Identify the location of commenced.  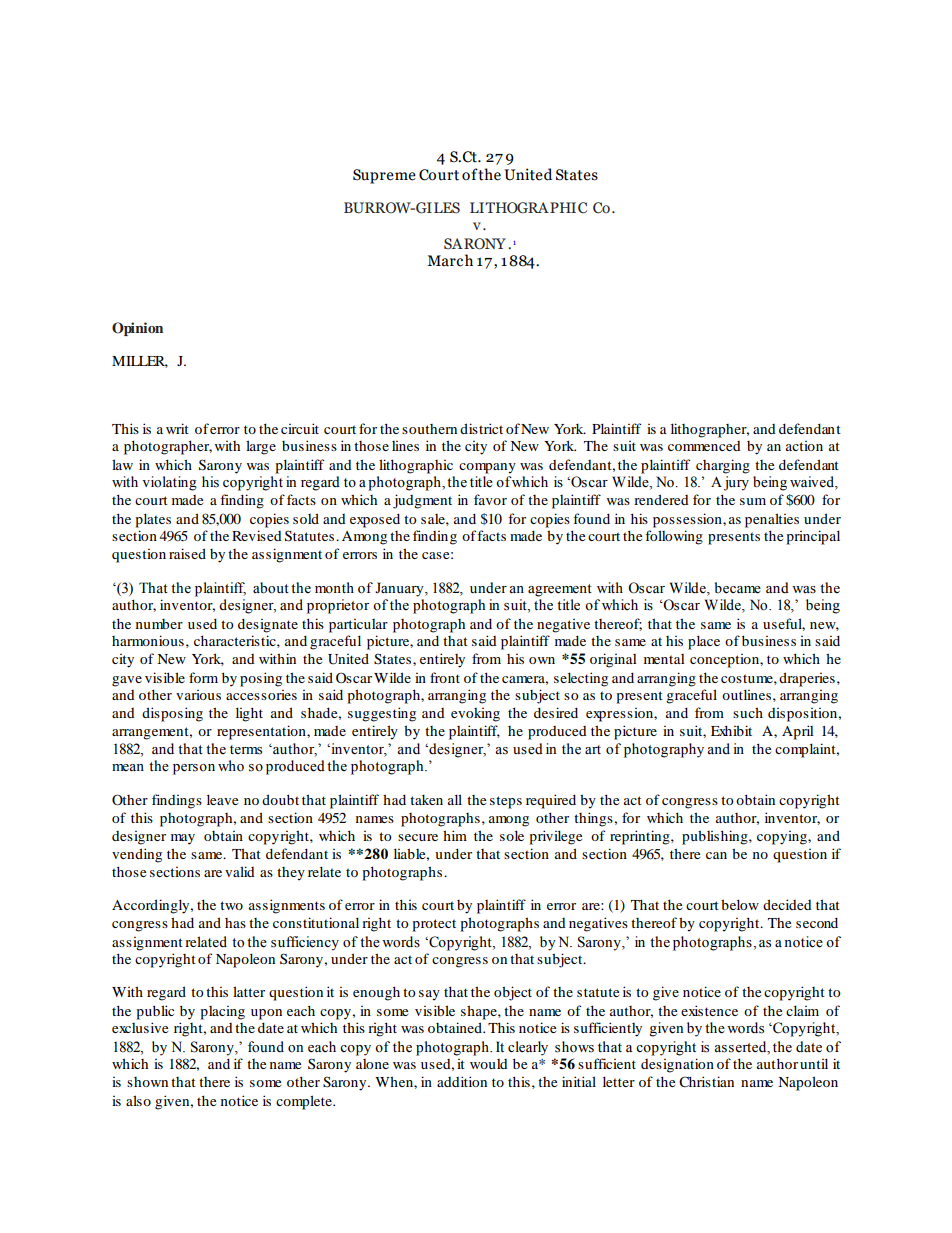
(704, 446).
